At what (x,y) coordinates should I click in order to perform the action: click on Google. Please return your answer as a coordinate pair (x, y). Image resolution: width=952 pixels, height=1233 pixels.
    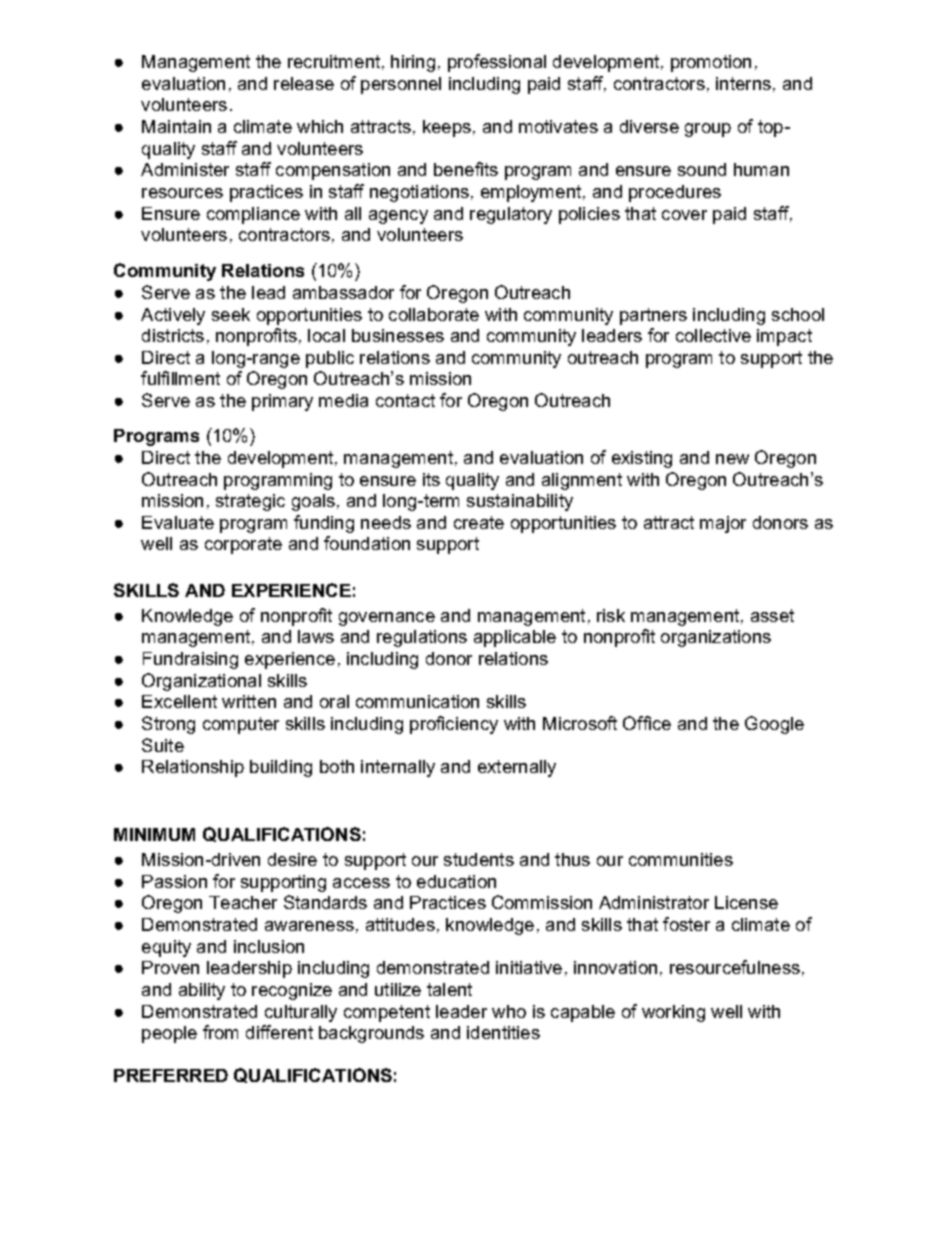
    Looking at the image, I should click on (774, 725).
